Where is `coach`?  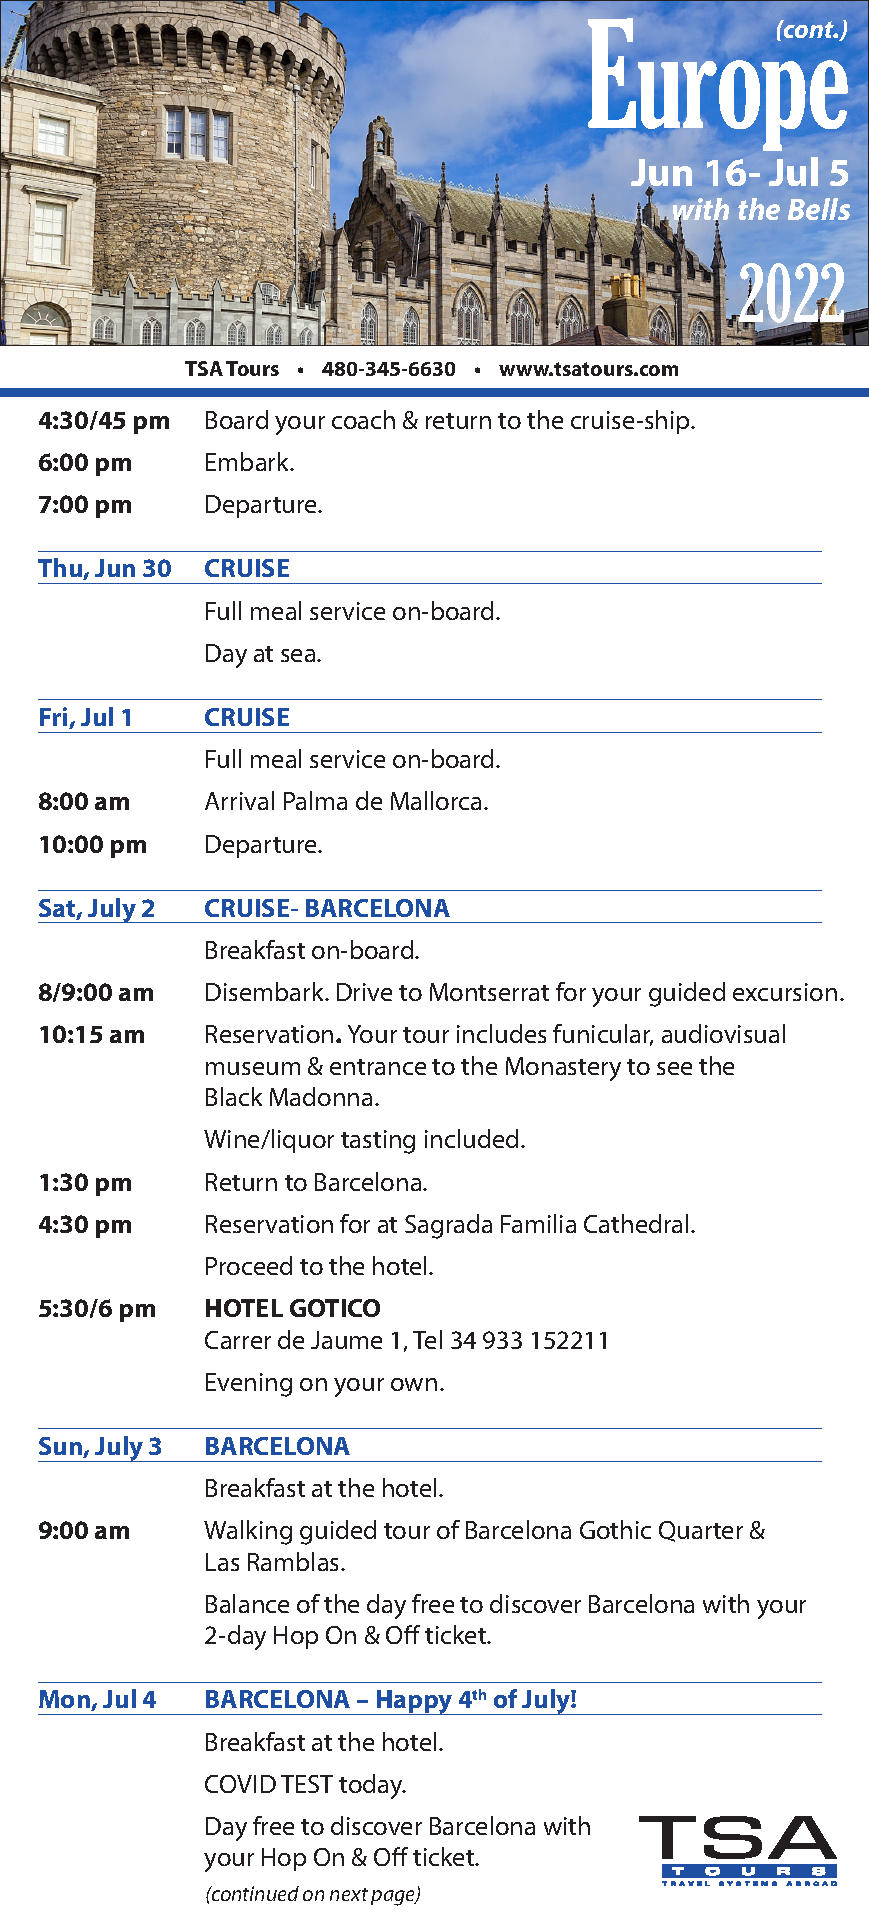 coach is located at coordinates (363, 419).
